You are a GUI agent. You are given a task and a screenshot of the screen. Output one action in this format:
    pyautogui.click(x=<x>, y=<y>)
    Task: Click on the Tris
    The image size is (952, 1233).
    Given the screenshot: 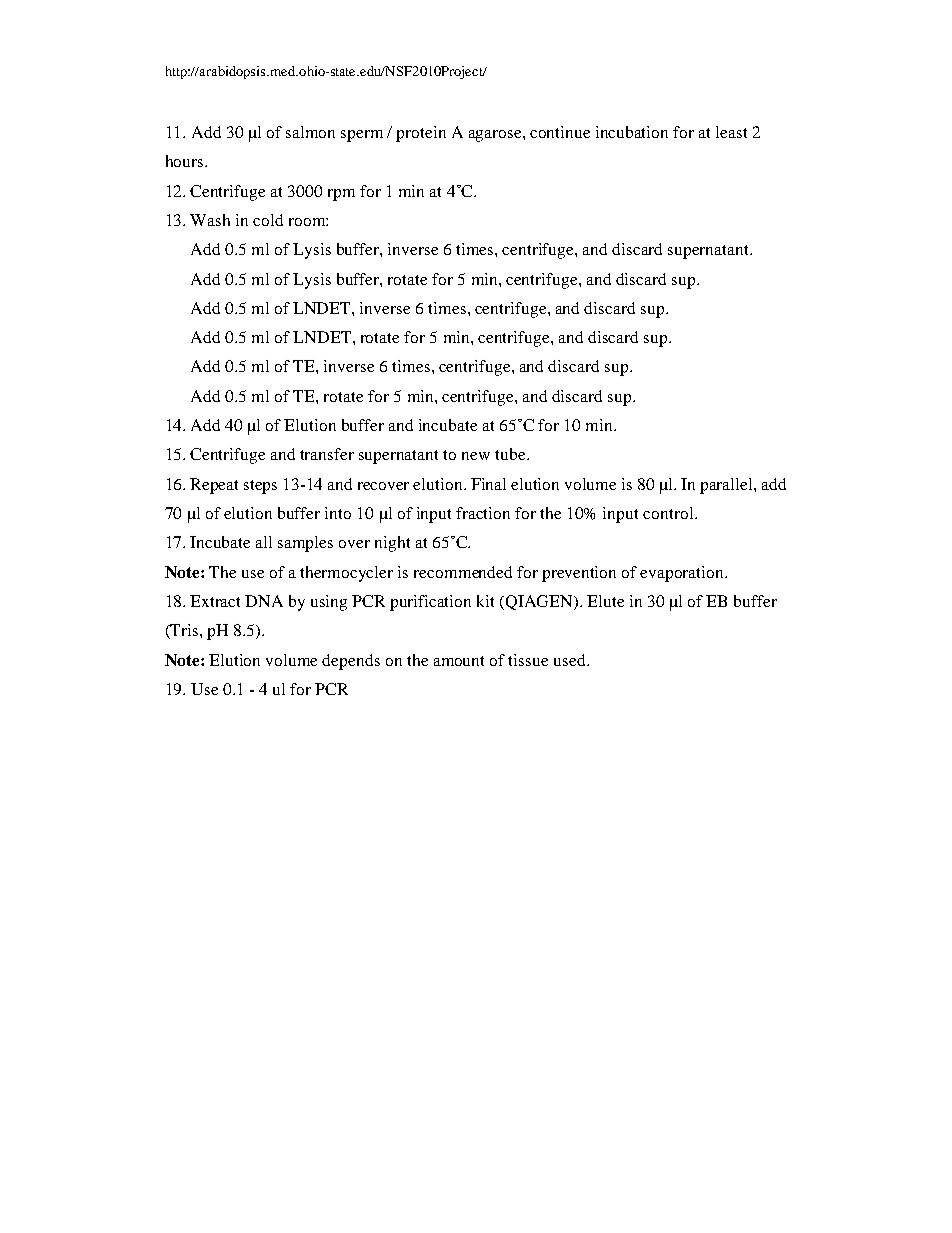 What is the action you would take?
    pyautogui.click(x=185, y=631)
